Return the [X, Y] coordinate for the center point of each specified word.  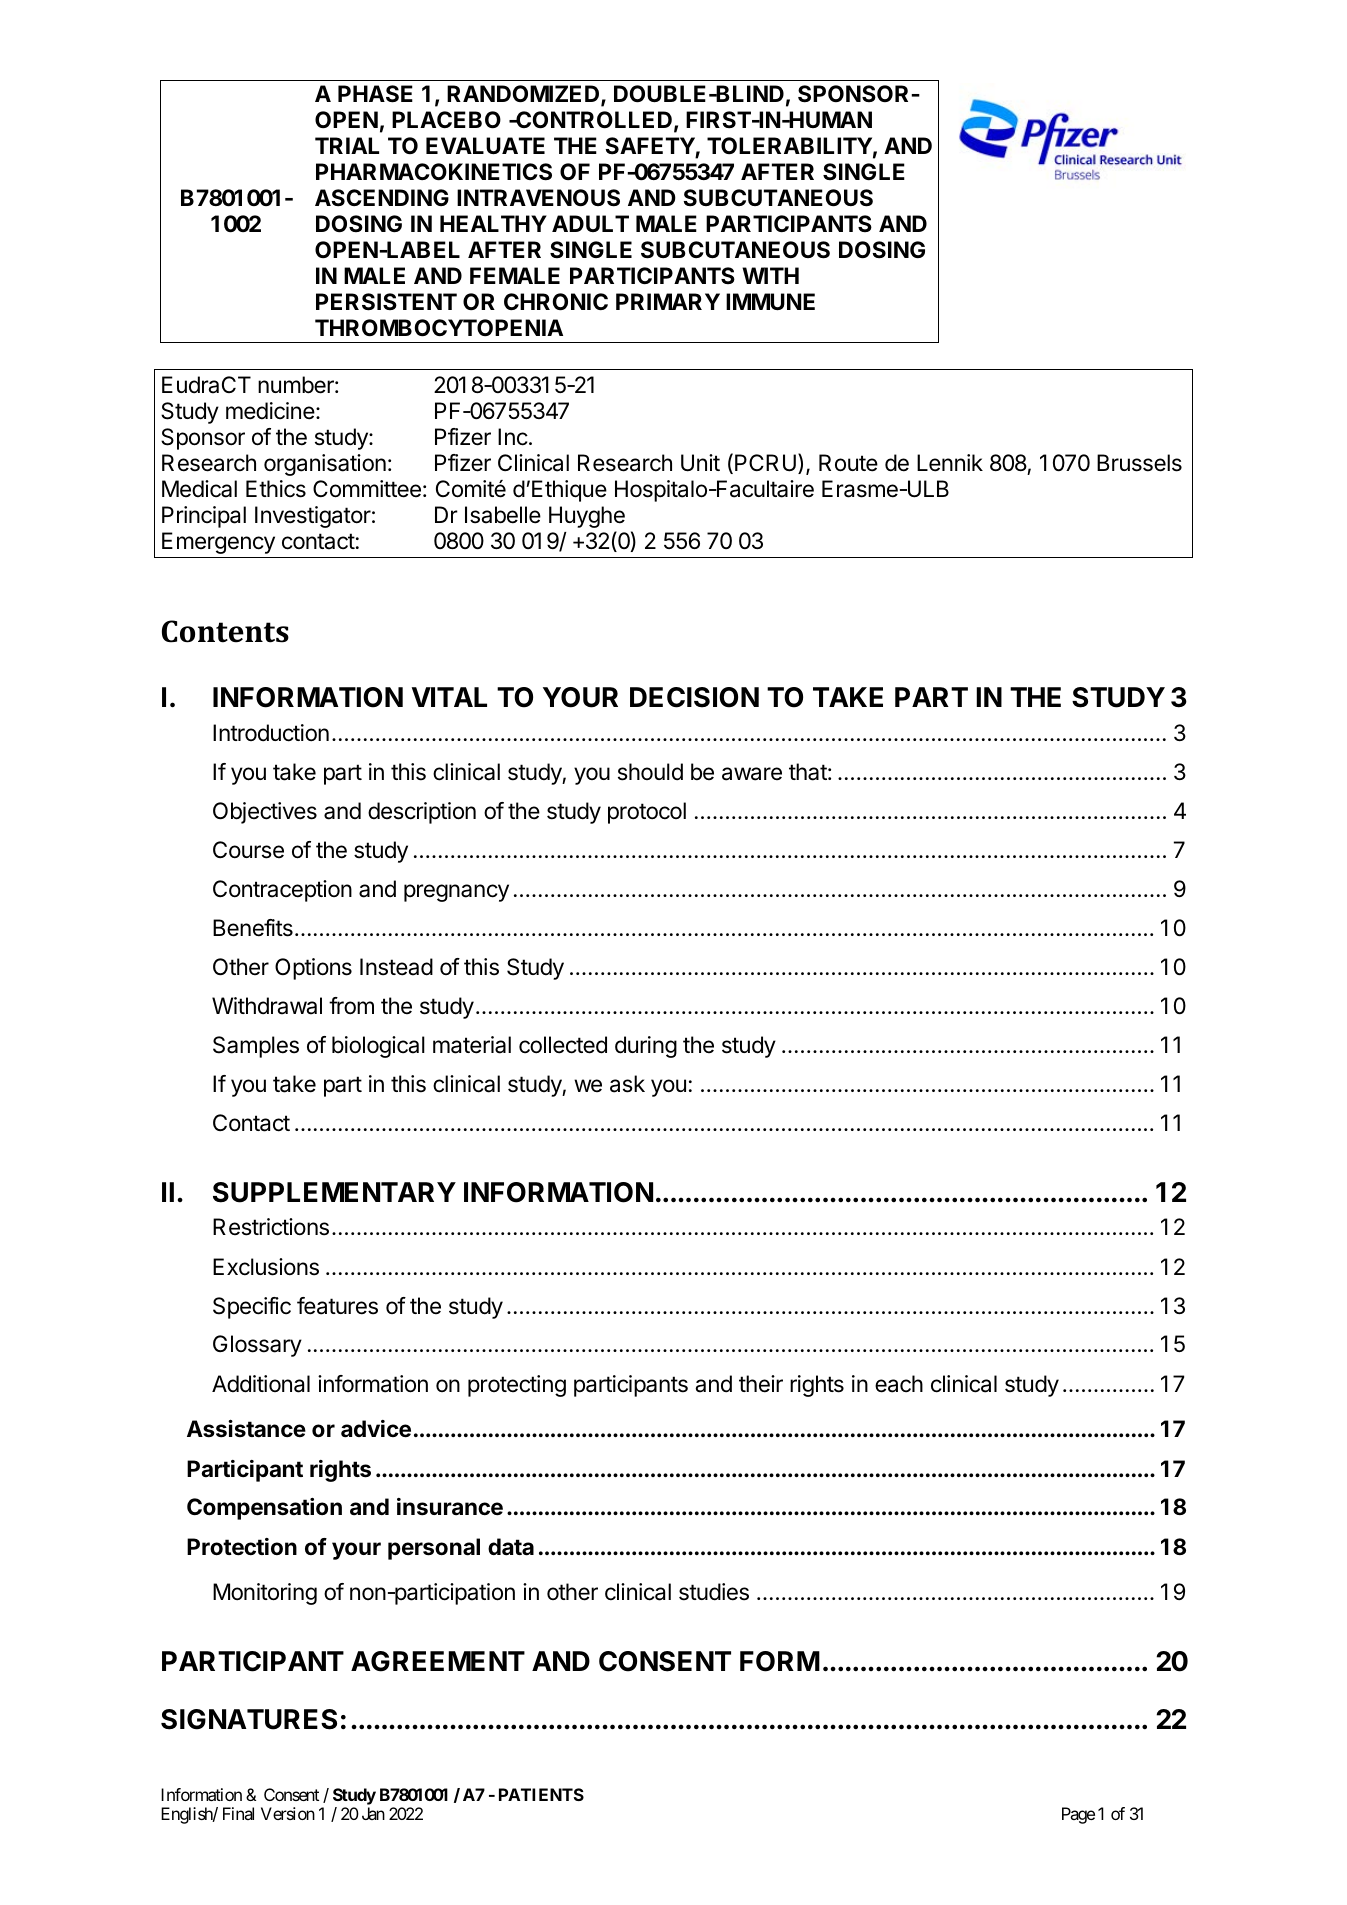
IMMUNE [770, 302]
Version [288, 1813]
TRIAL [347, 145]
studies [714, 1592]
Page [1078, 1815]
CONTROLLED [593, 120]
